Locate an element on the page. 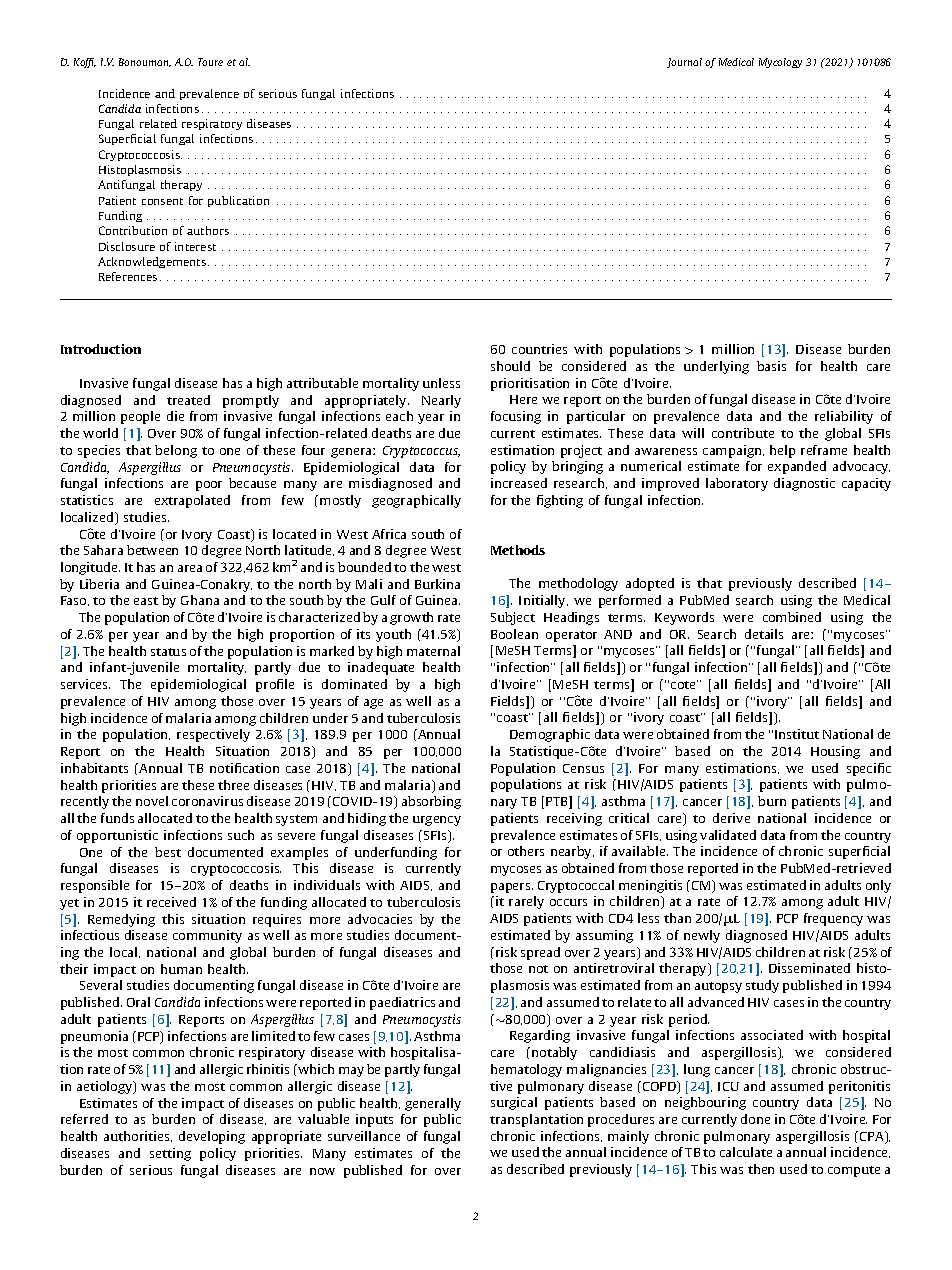 The width and height of the page is (952, 1270). help is located at coordinates (782, 451).
